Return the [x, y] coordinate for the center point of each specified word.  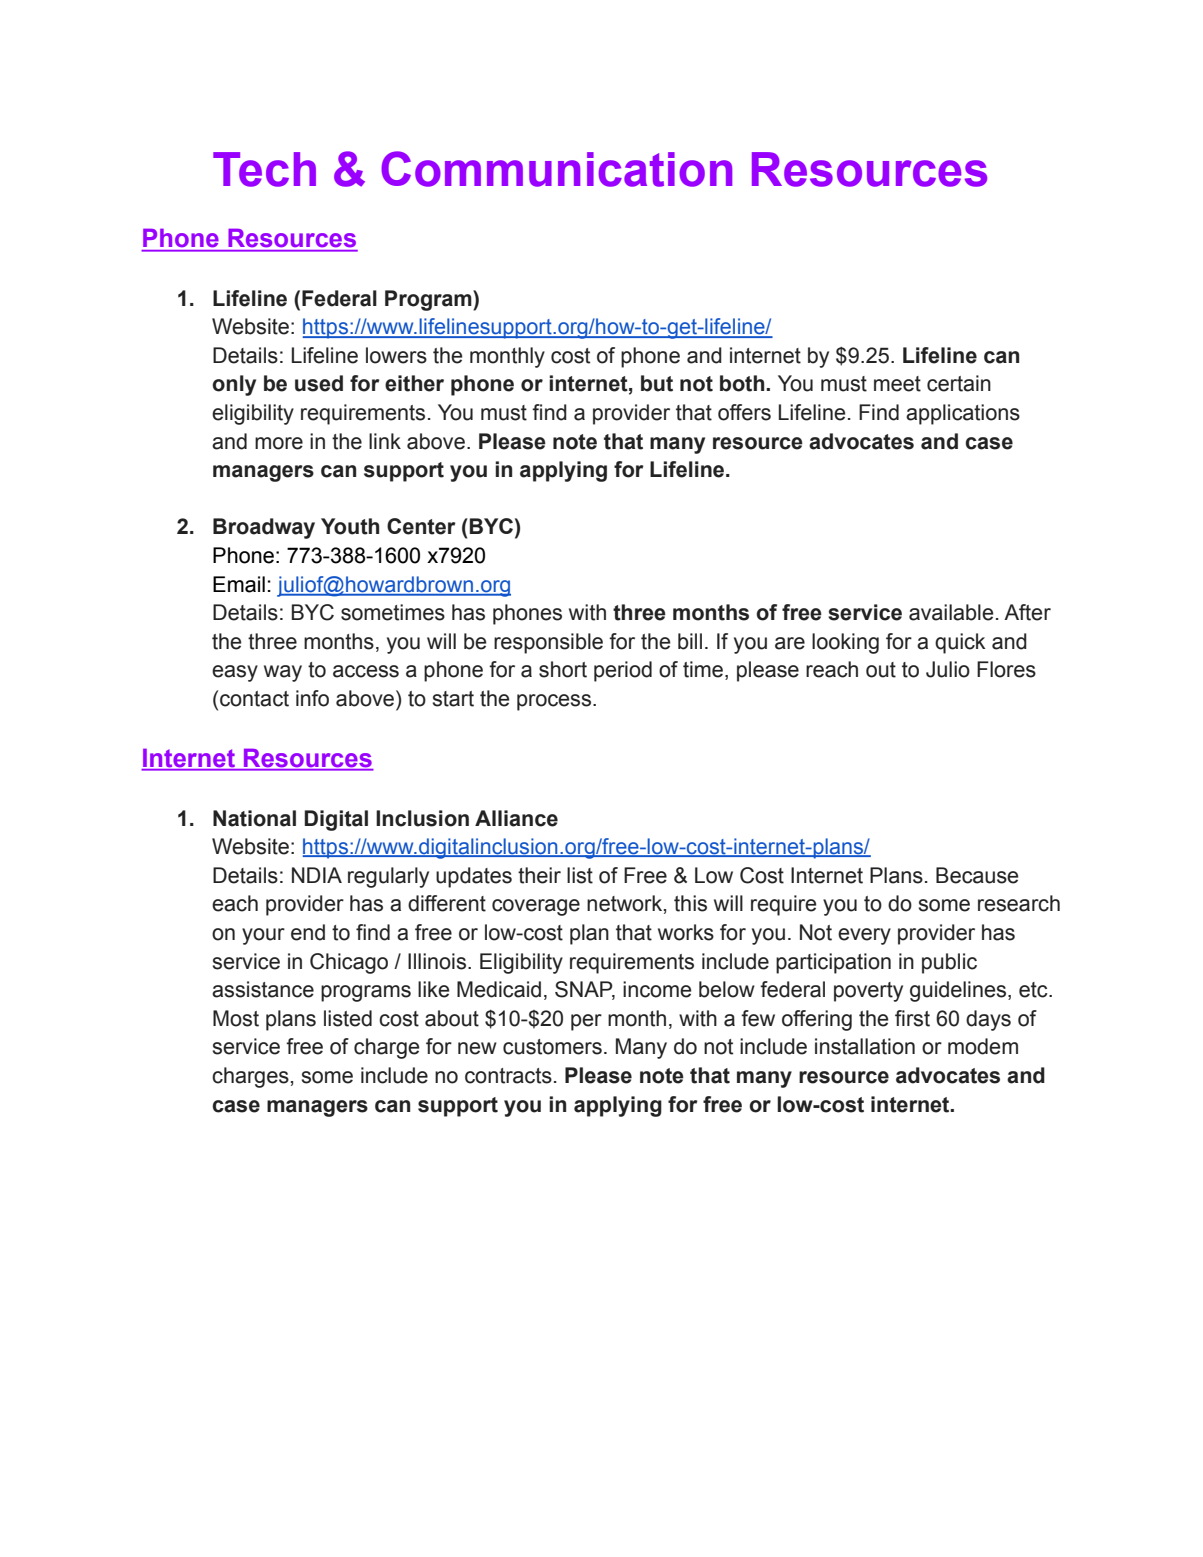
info [312, 698]
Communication [556, 169]
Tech [264, 169]
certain [959, 383]
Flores [1006, 669]
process [554, 702]
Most [236, 1018]
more [279, 443]
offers [744, 412]
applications [963, 414]
